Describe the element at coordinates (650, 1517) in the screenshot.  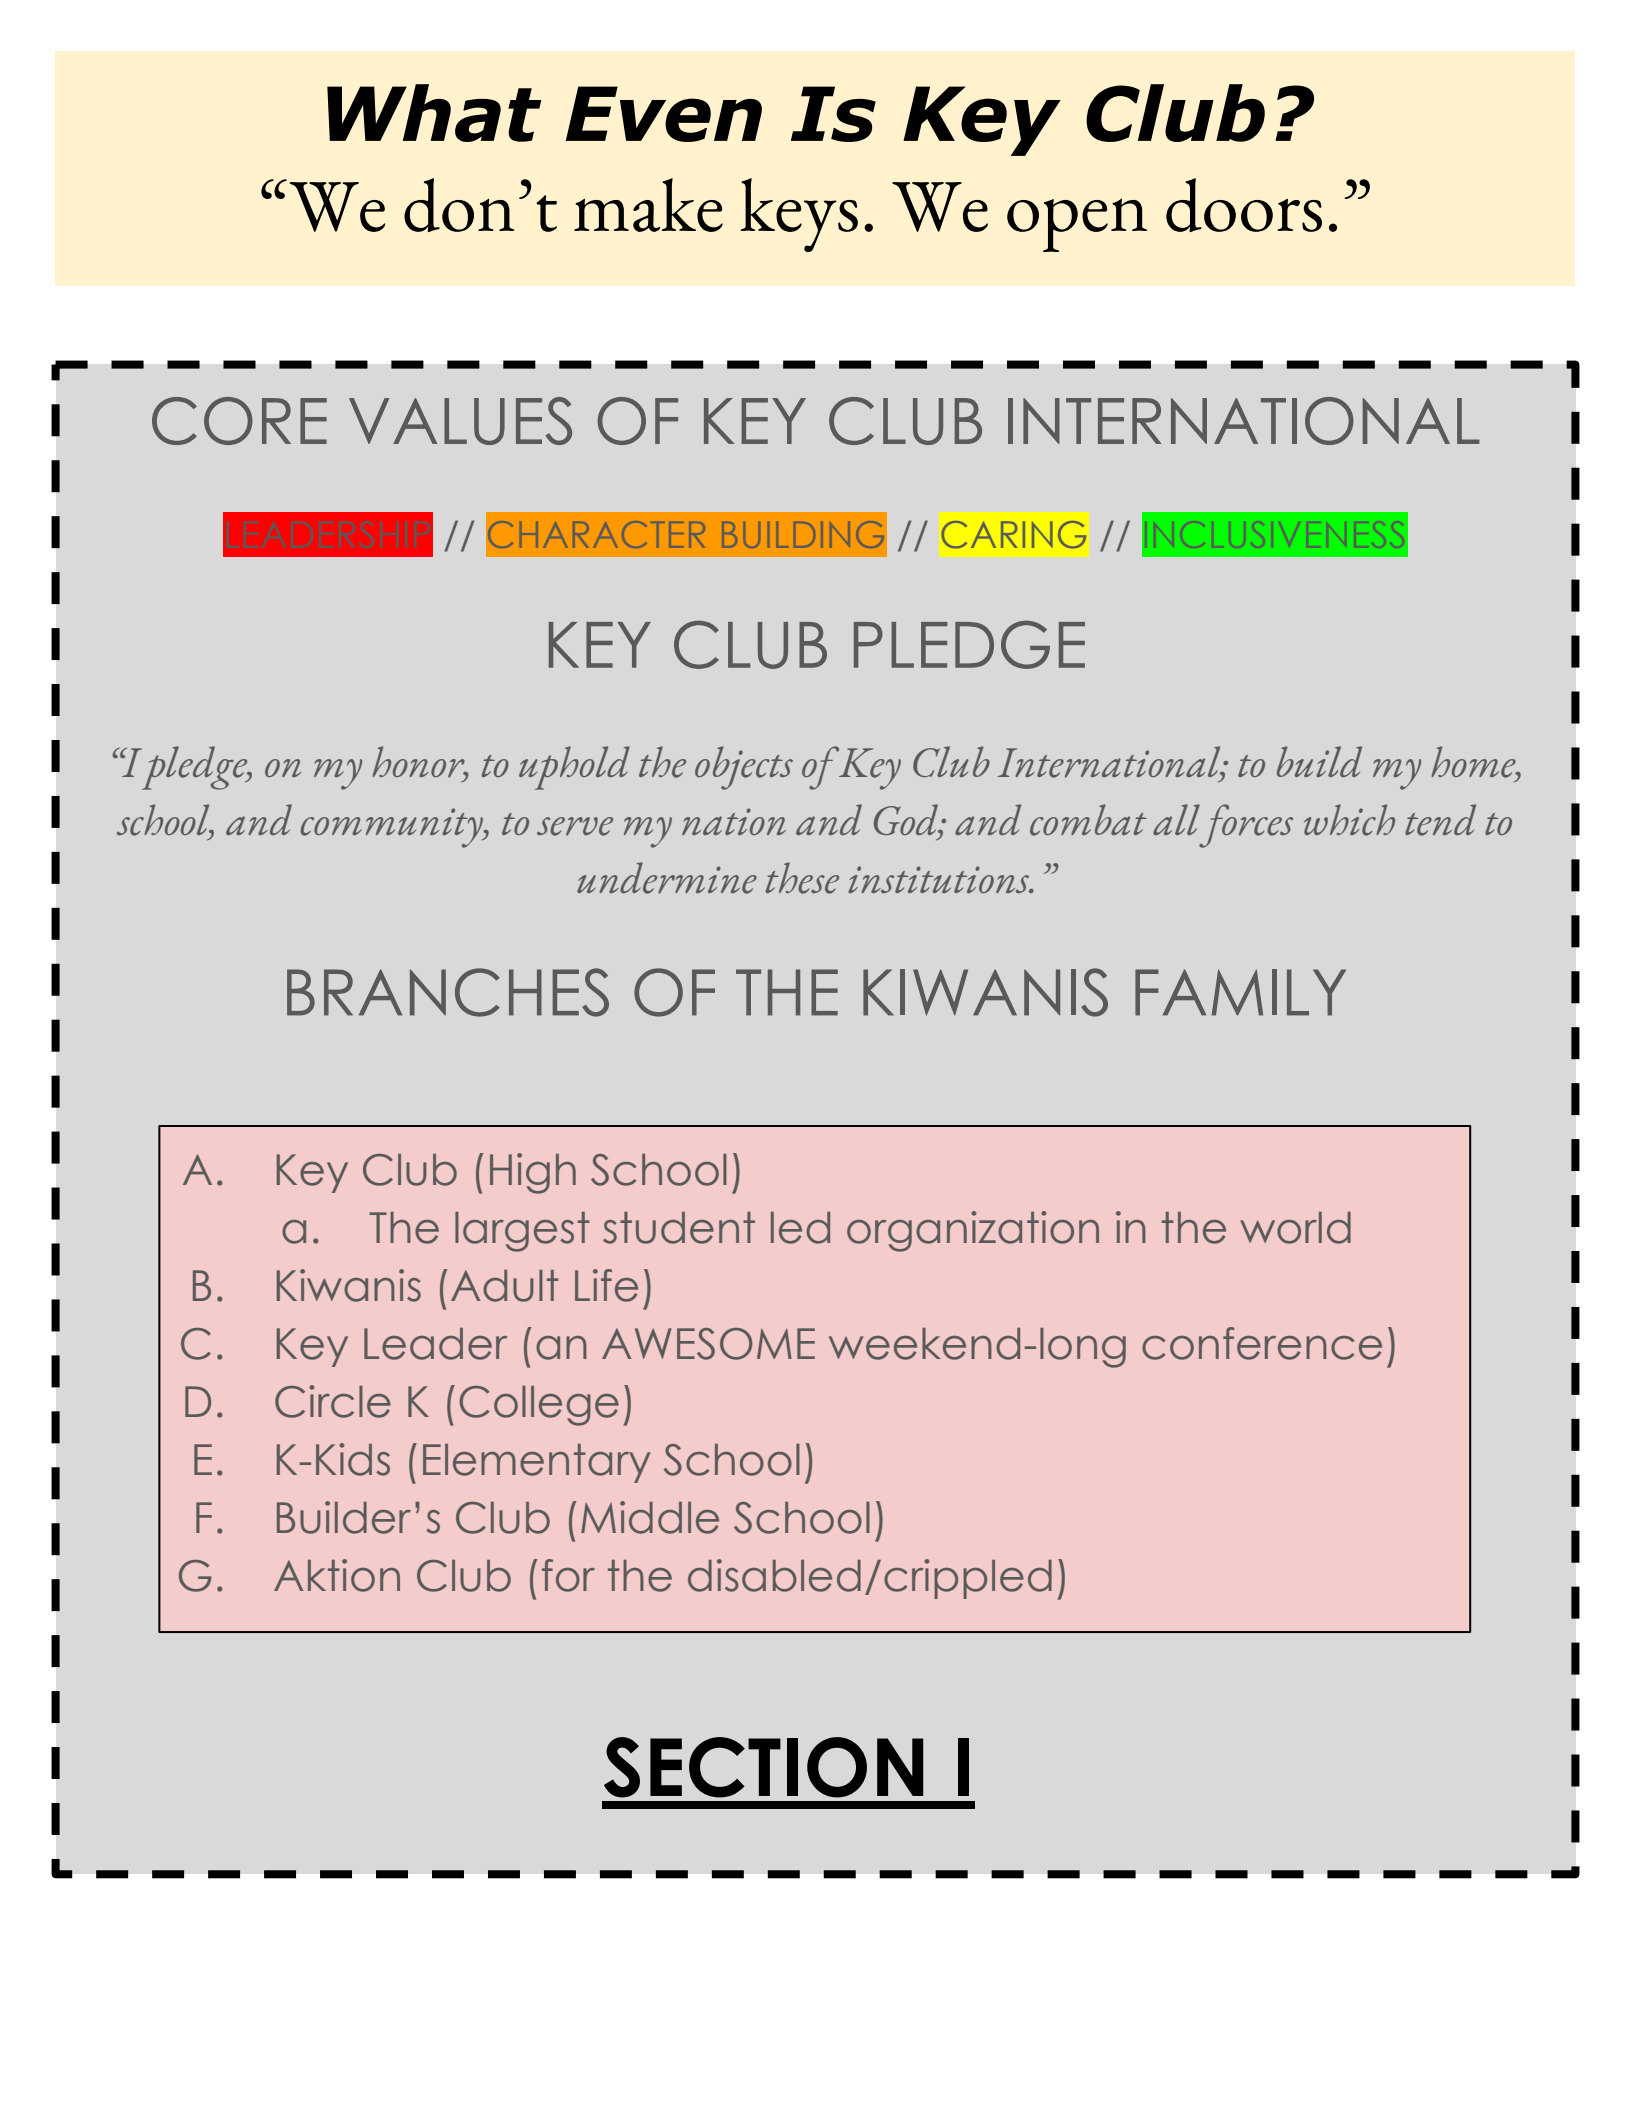
I see `Middle` at that location.
